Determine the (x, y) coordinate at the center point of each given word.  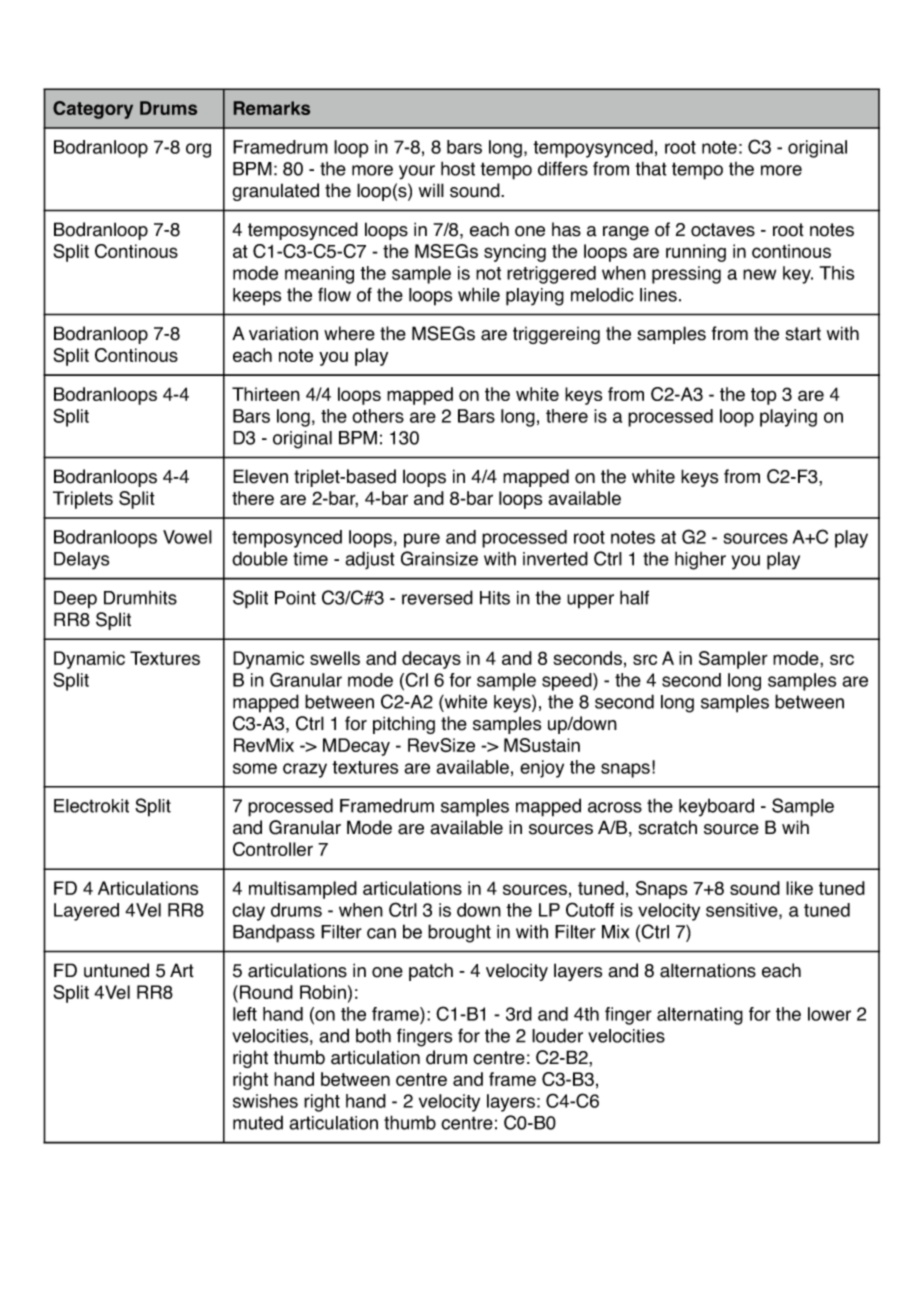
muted (258, 1122)
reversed (437, 597)
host (458, 168)
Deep (75, 600)
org (198, 150)
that (651, 168)
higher (700, 560)
